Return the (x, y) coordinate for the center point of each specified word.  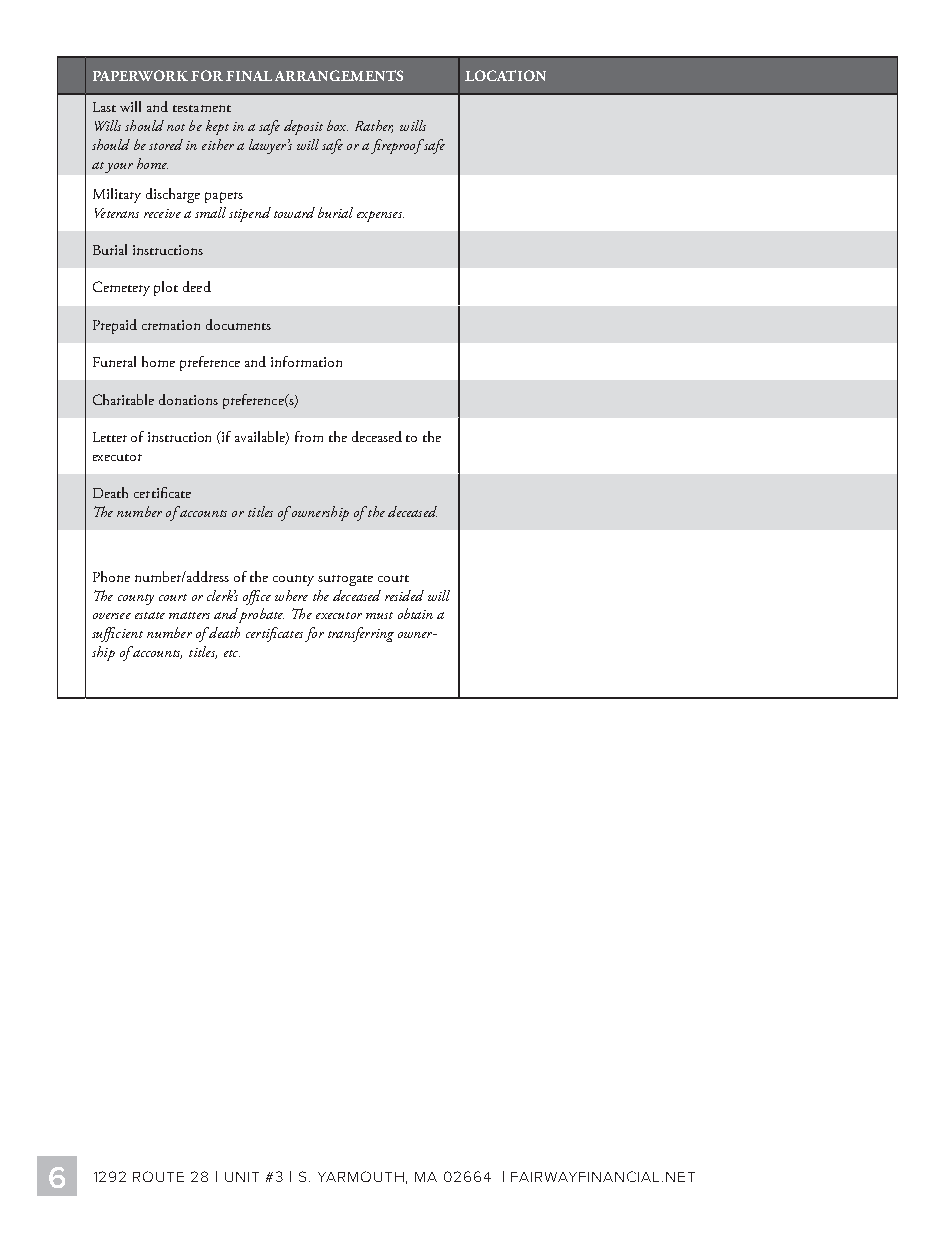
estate (150, 615)
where (291, 595)
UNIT (242, 1177)
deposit (303, 127)
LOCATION (505, 75)
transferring (361, 634)
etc (232, 653)
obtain (415, 613)
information (306, 361)
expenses (380, 216)
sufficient (117, 634)
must (379, 615)
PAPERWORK (140, 75)
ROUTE (158, 1176)
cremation (171, 325)
